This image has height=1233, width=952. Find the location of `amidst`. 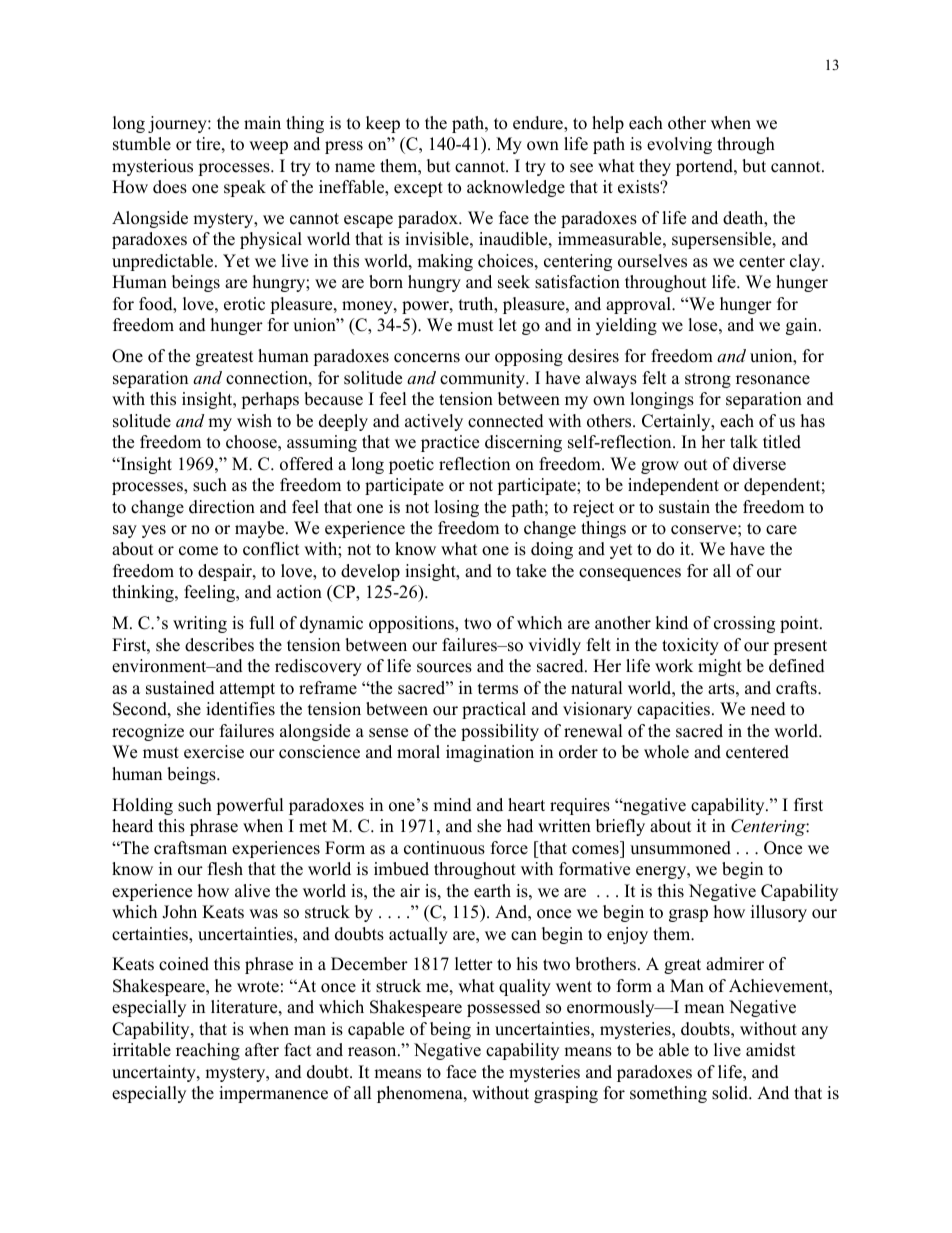

amidst is located at coordinates (771, 1050).
